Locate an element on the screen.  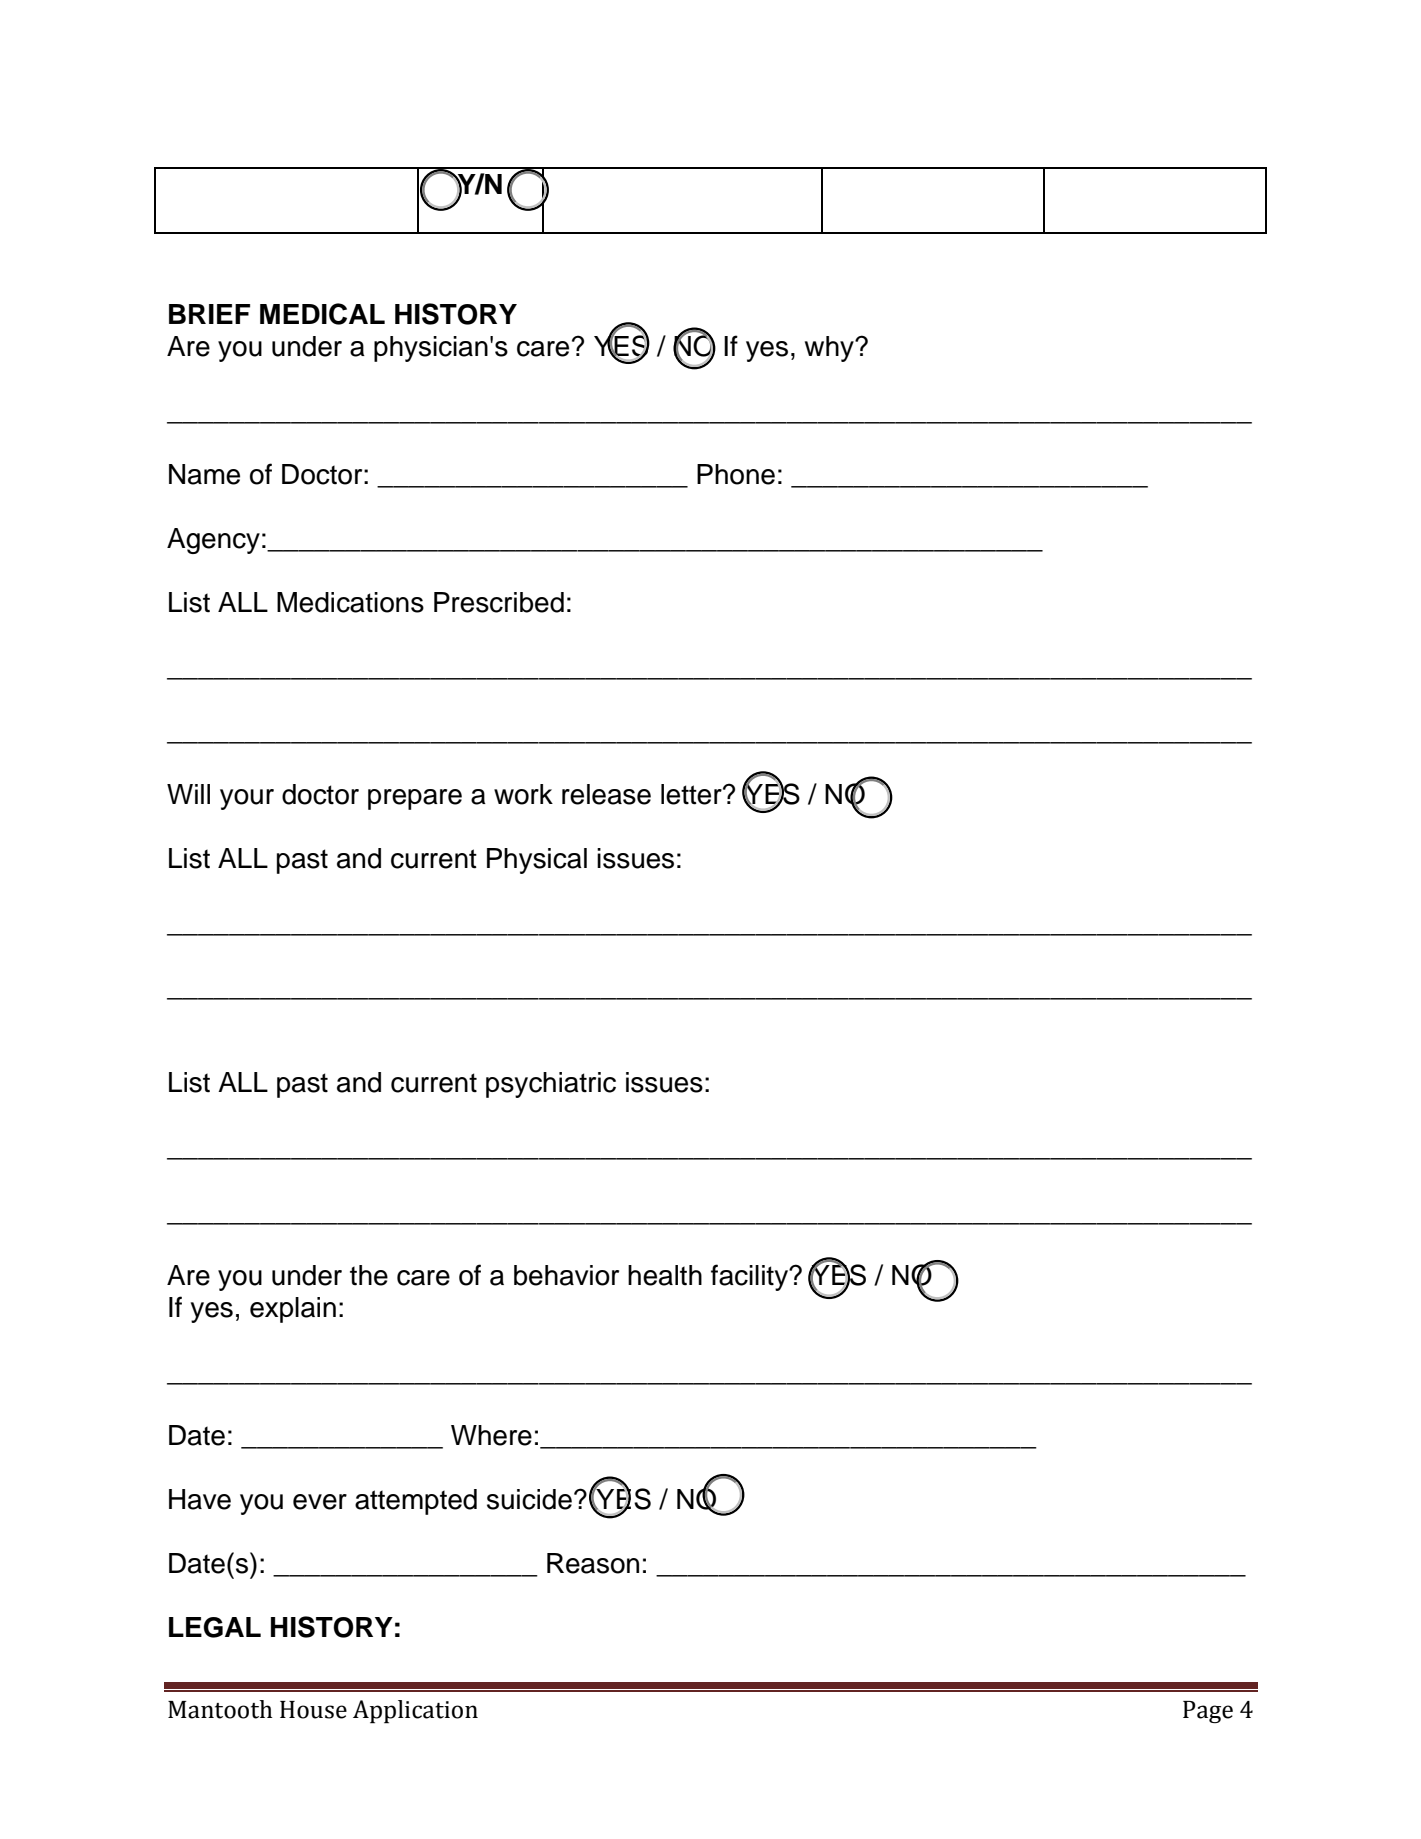
MEDICAL is located at coordinates (322, 314).
